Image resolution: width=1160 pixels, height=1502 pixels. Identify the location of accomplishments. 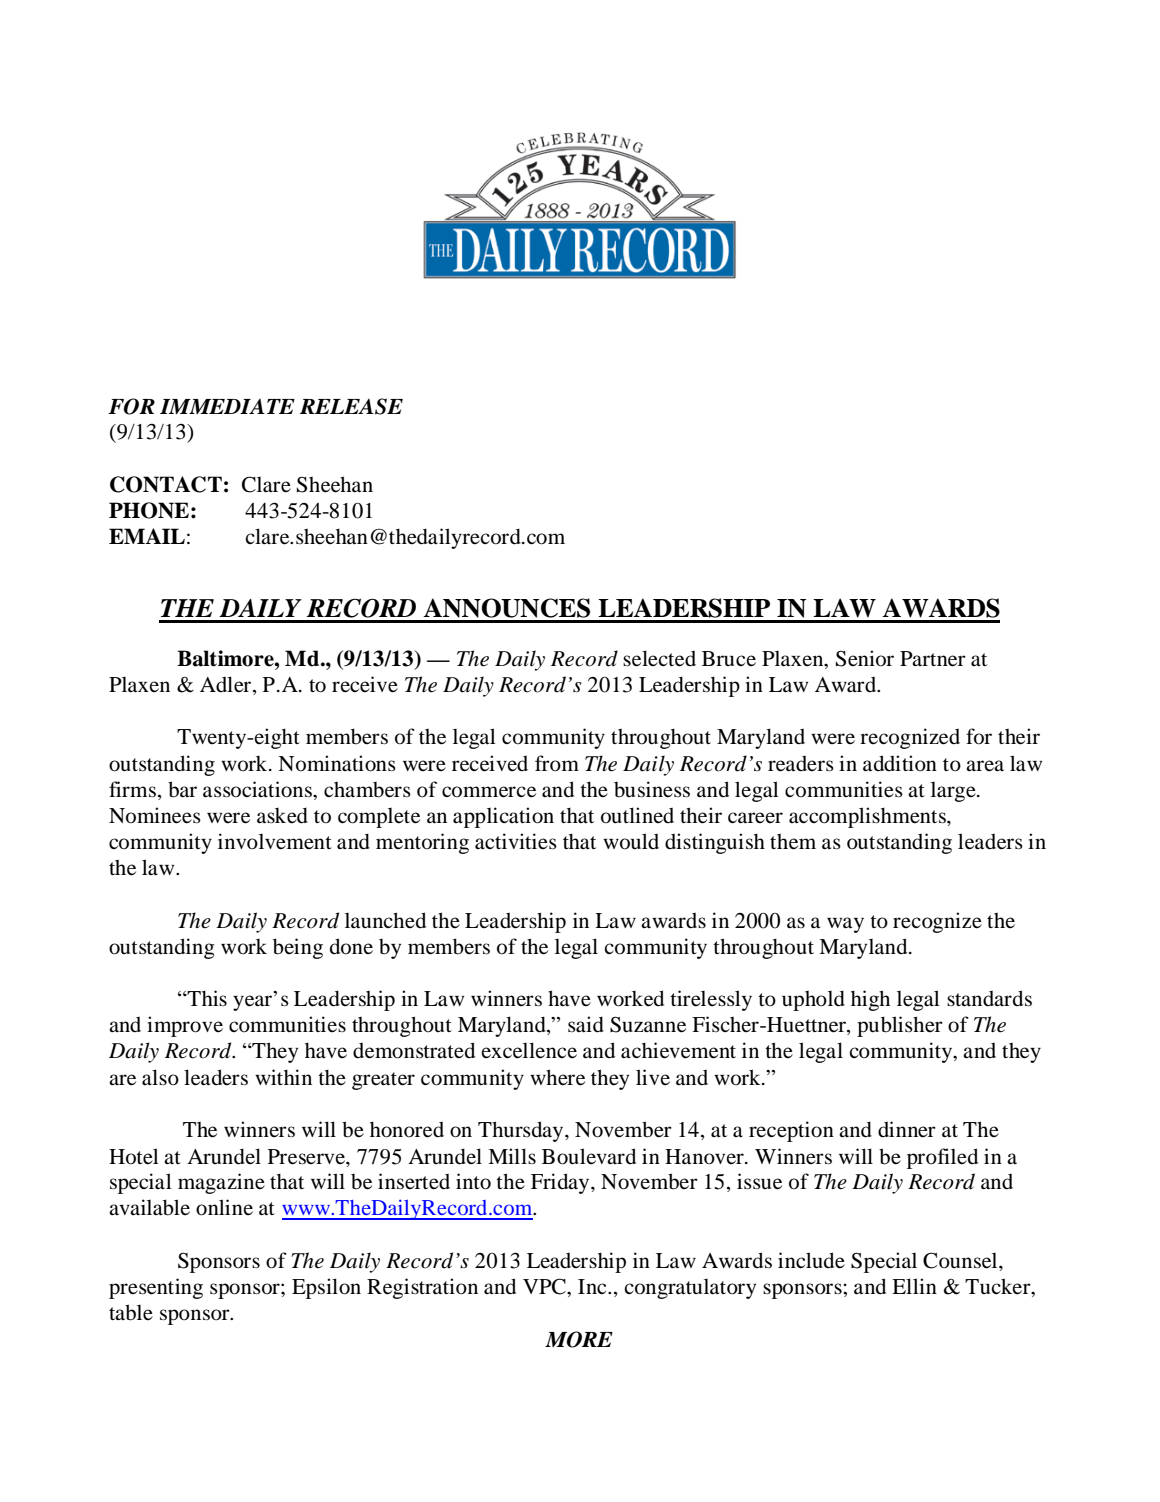
(868, 817).
